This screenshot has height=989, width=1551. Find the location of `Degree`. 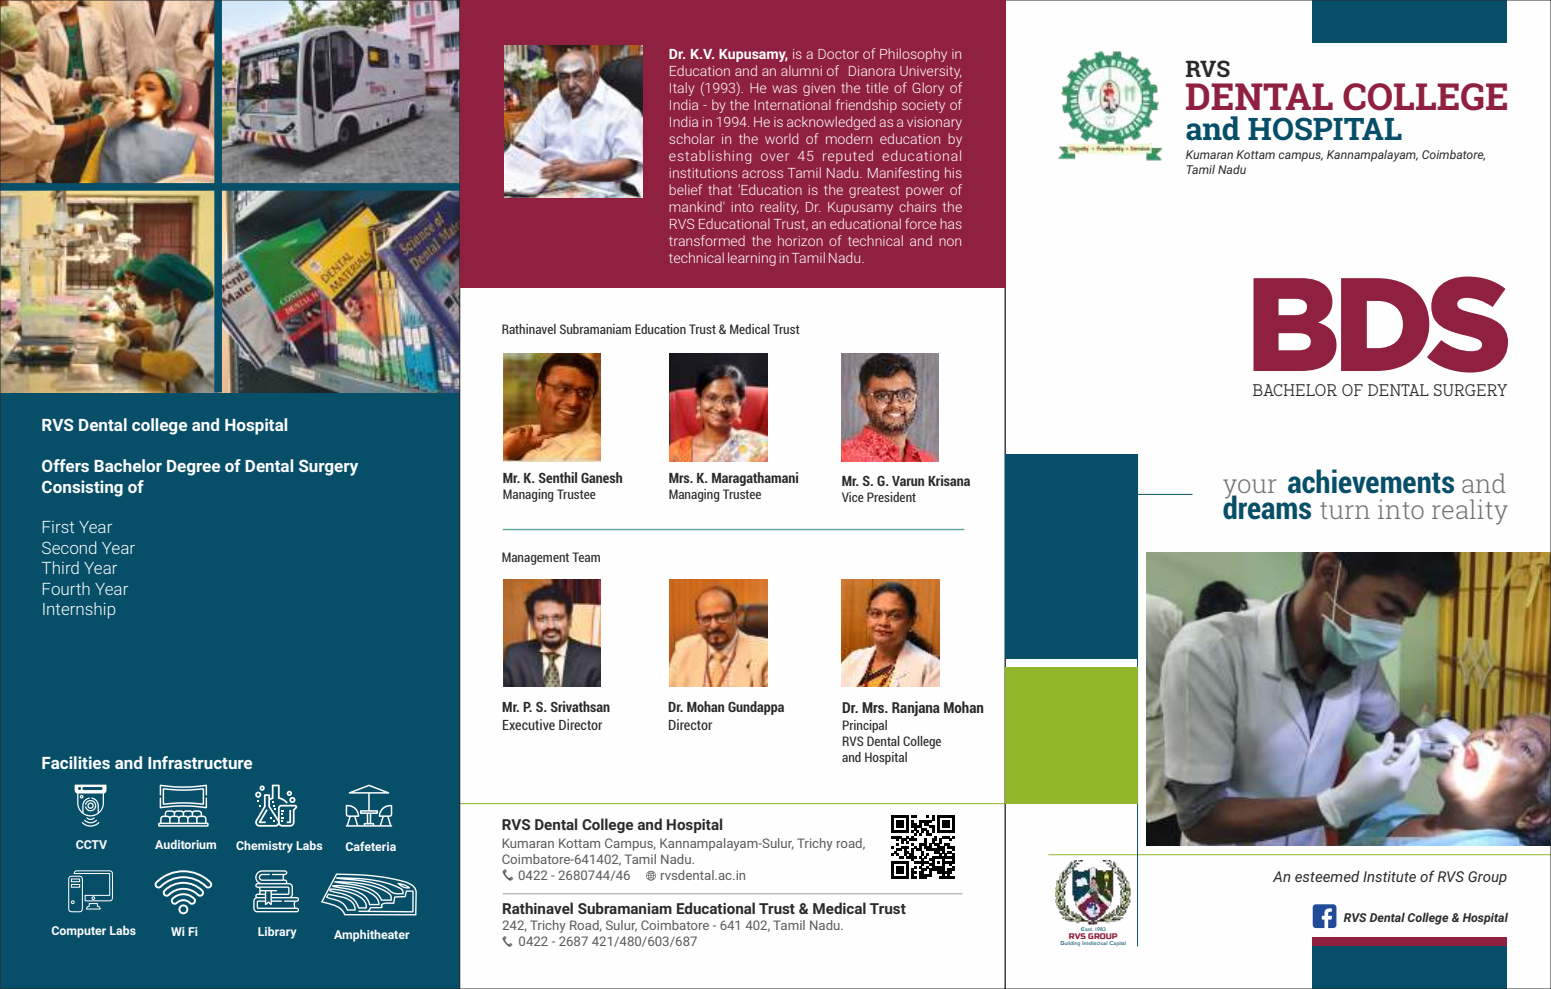

Degree is located at coordinates (193, 468).
